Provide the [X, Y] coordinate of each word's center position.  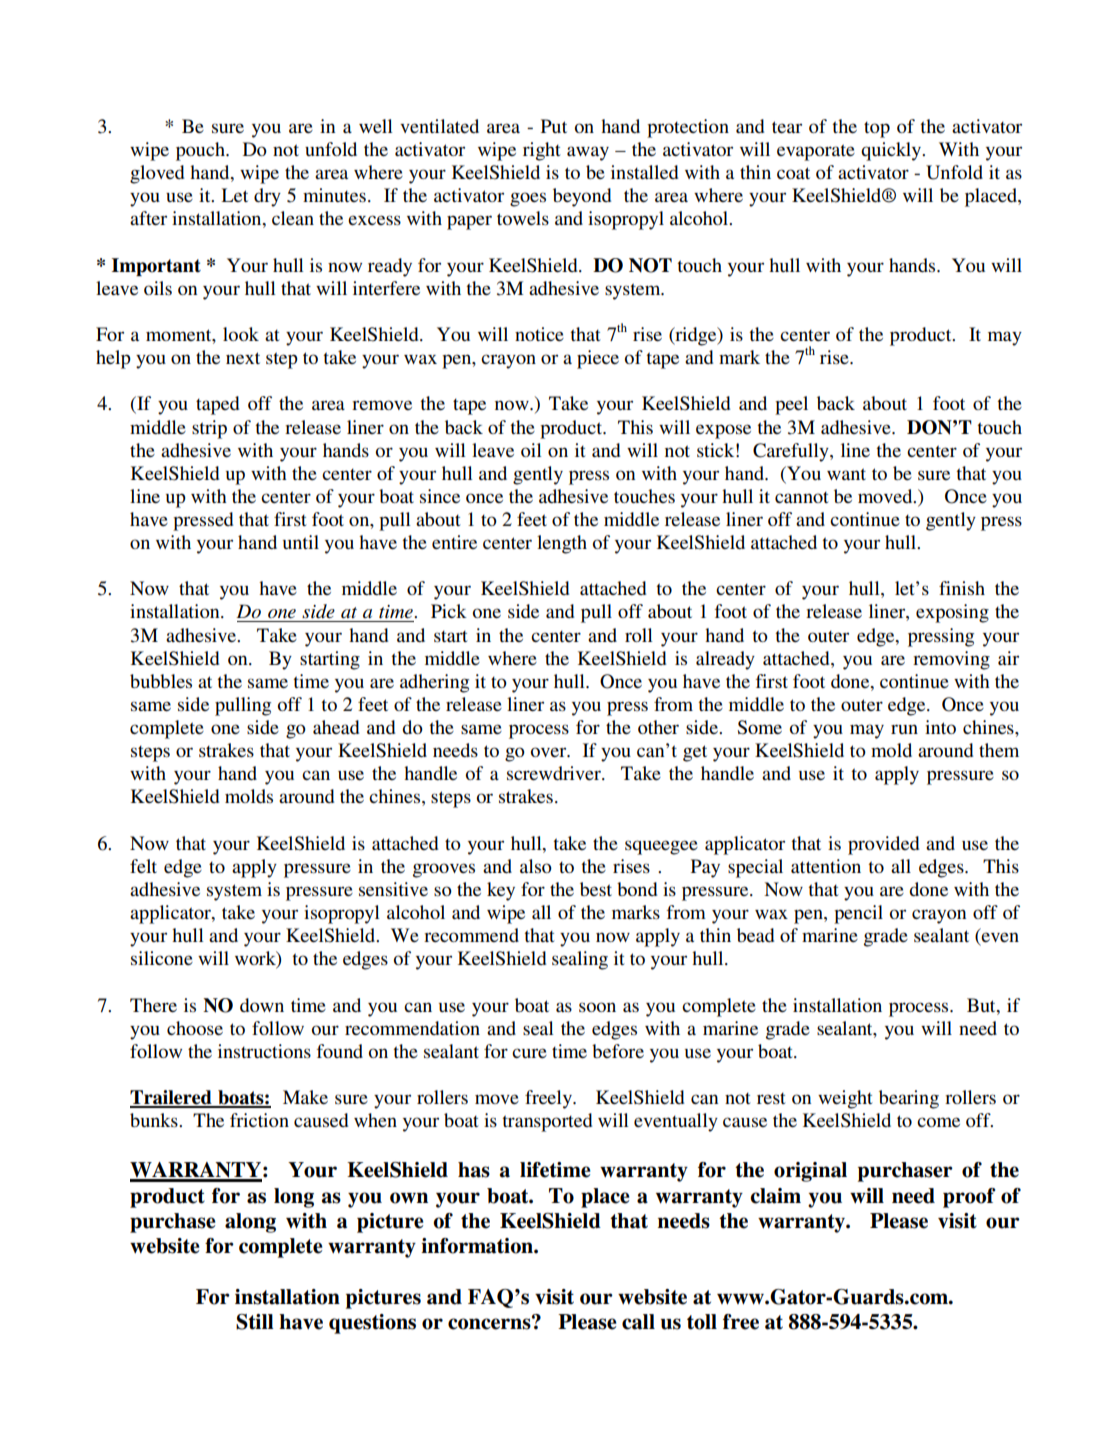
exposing [952, 613]
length [562, 544]
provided [883, 845]
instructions [264, 1051]
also [536, 866]
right [542, 151]
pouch [201, 151]
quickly [892, 151]
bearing [909, 1099]
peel [791, 405]
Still [254, 1322]
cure [529, 1053]
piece [598, 359]
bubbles [161, 681]
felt [143, 866]
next [243, 358]
